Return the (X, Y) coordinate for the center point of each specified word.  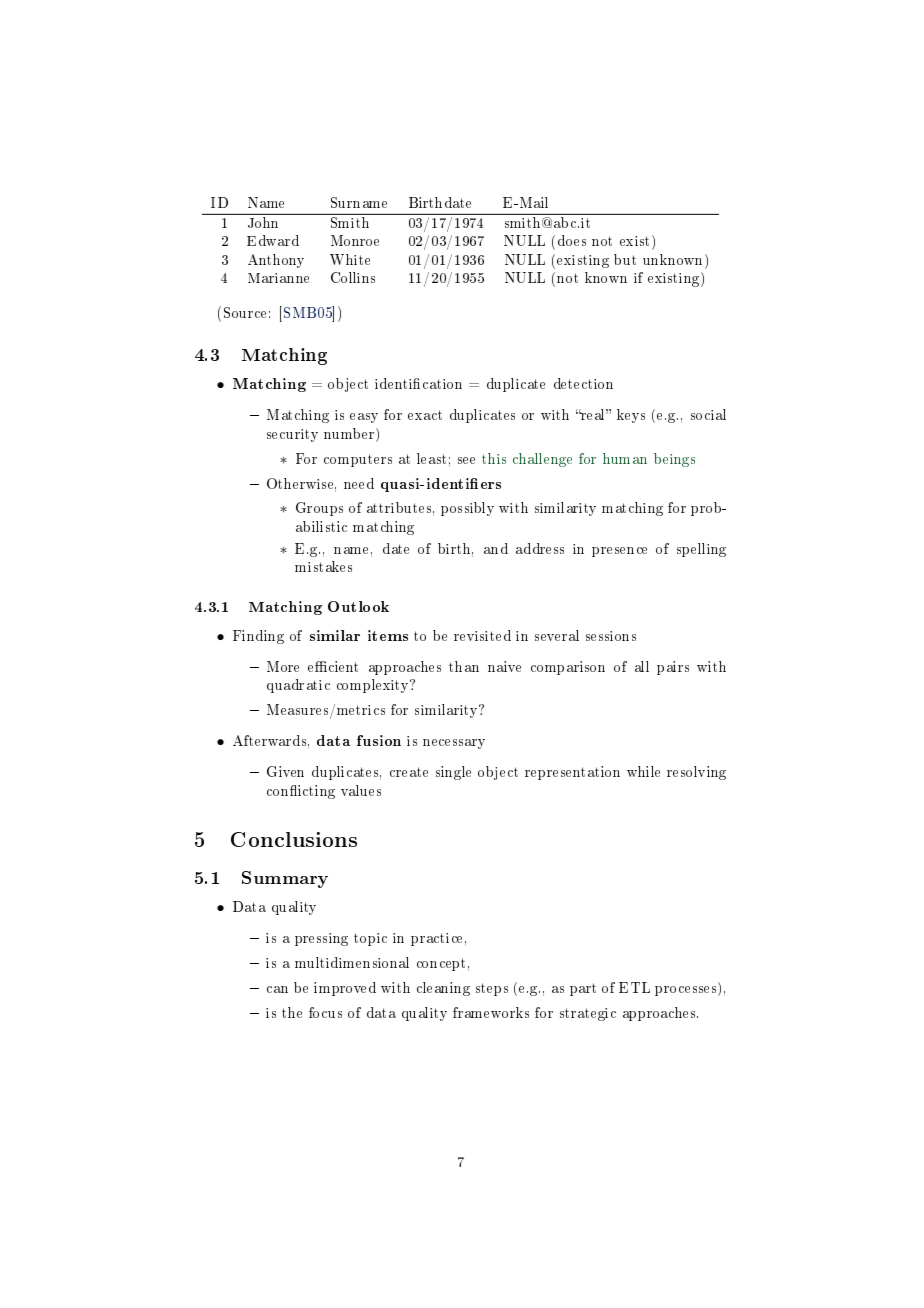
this (494, 458)
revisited (482, 635)
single (453, 773)
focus (325, 1012)
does (572, 240)
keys (631, 416)
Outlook (358, 606)
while (643, 771)
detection (583, 383)
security (292, 435)
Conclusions (294, 839)
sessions (611, 636)
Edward (273, 240)
